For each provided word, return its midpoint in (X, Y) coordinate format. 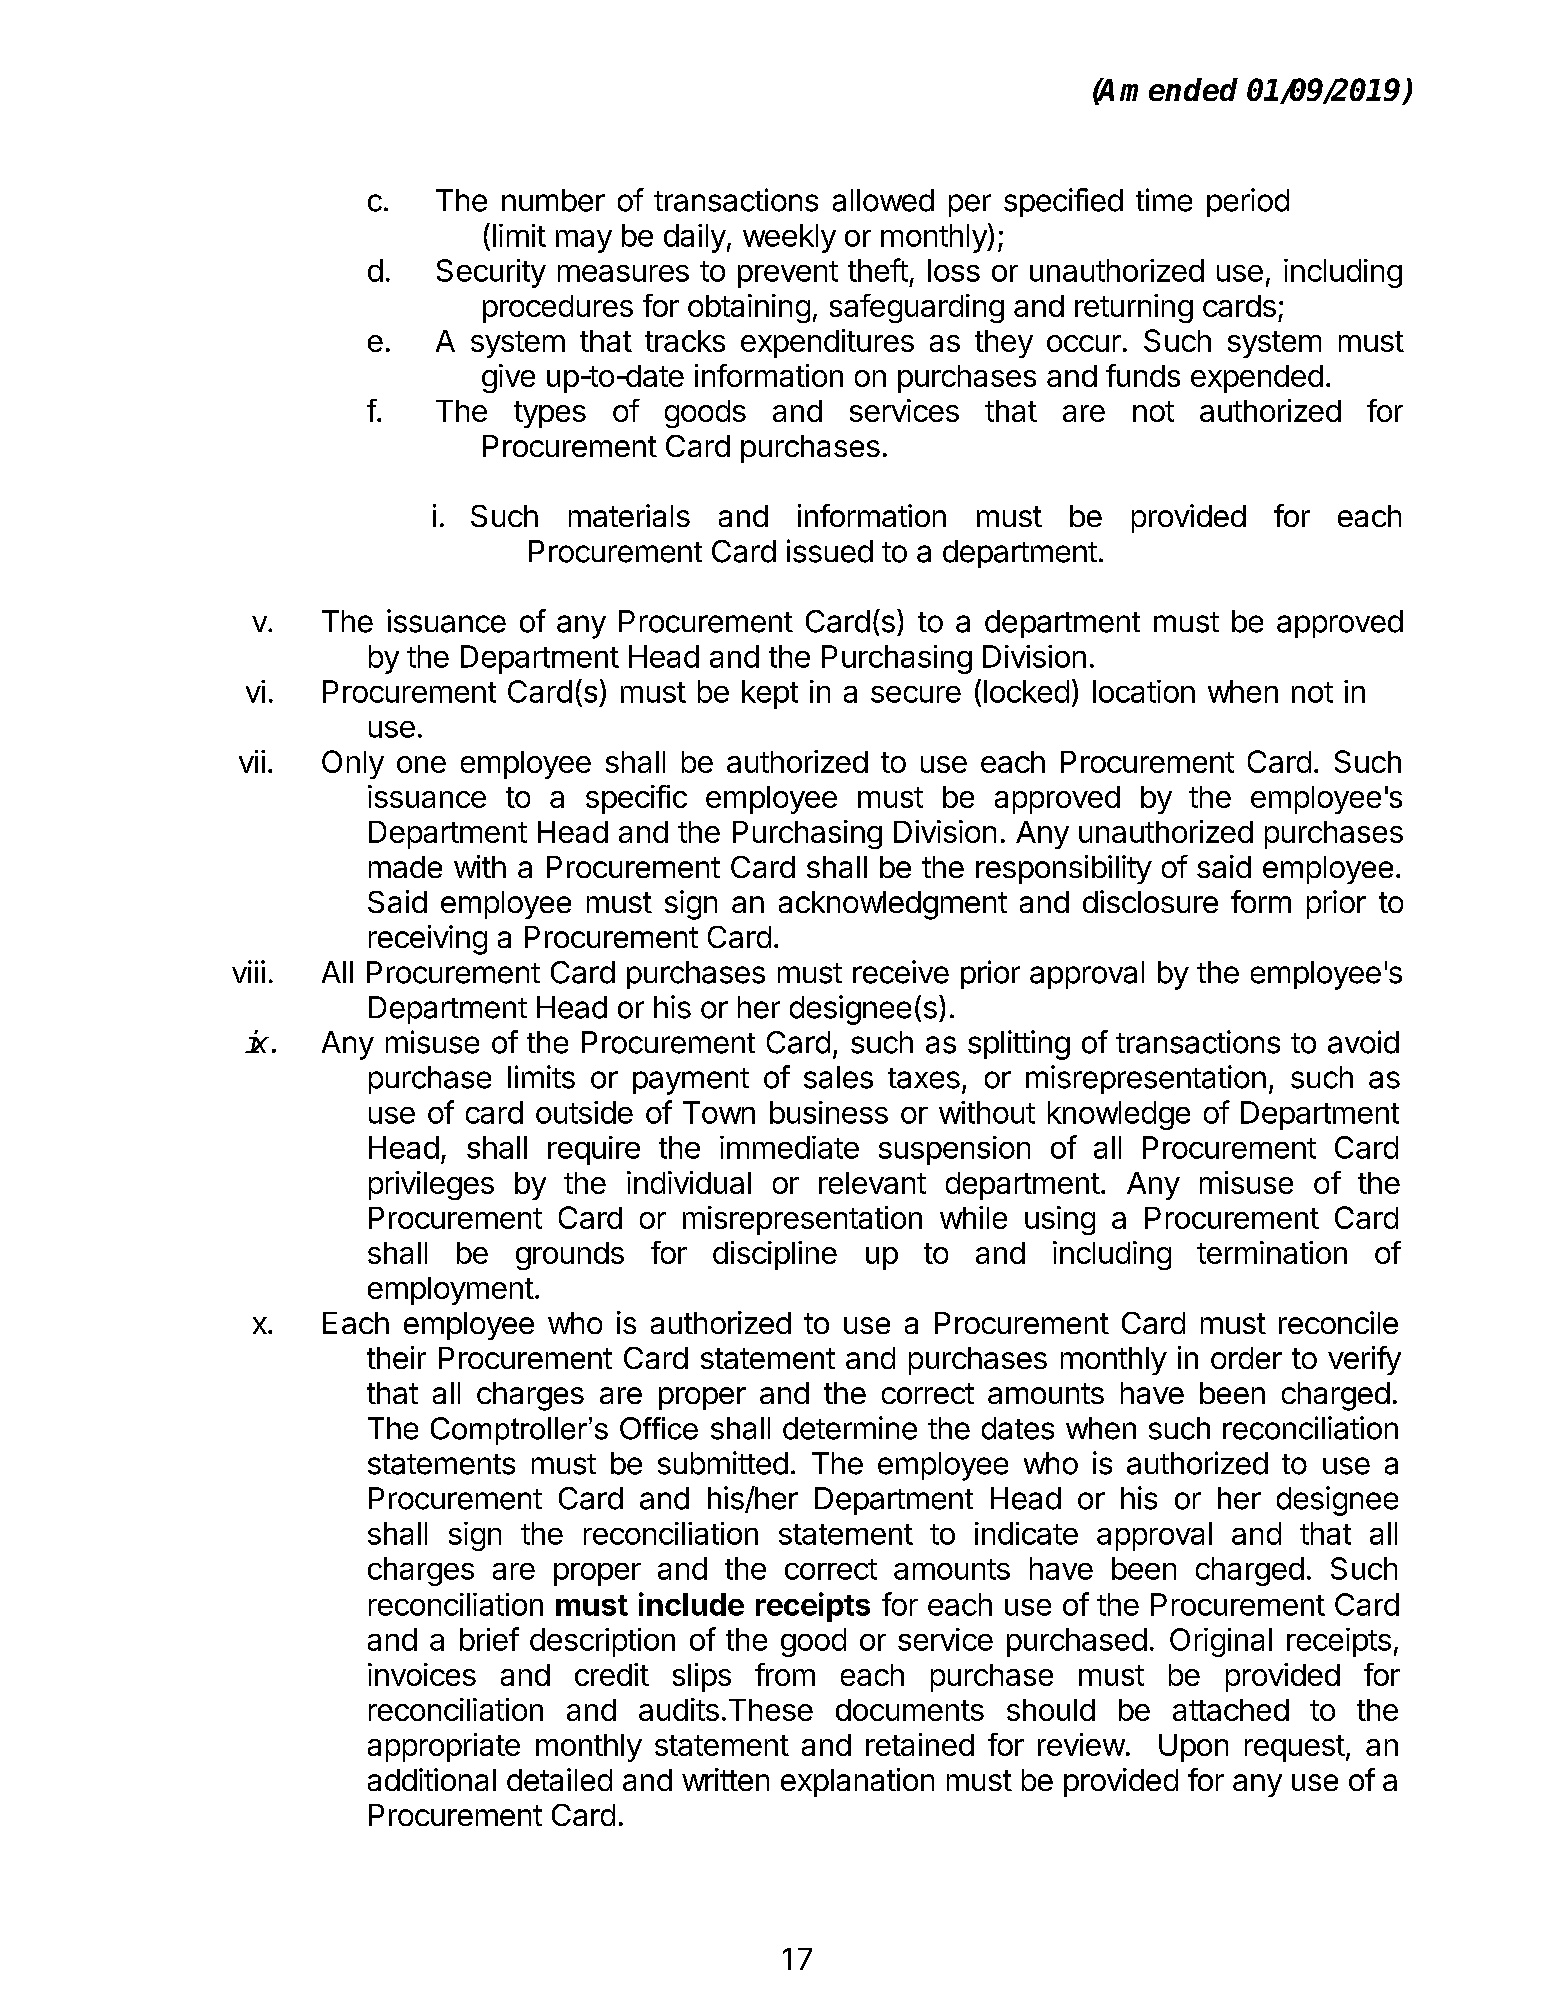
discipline (775, 1255)
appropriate (444, 1747)
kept (770, 694)
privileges (431, 1185)
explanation (857, 1782)
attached (1231, 1710)
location (1144, 691)
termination (1272, 1252)
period (1248, 202)
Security (491, 273)
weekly (789, 238)
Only (353, 764)
